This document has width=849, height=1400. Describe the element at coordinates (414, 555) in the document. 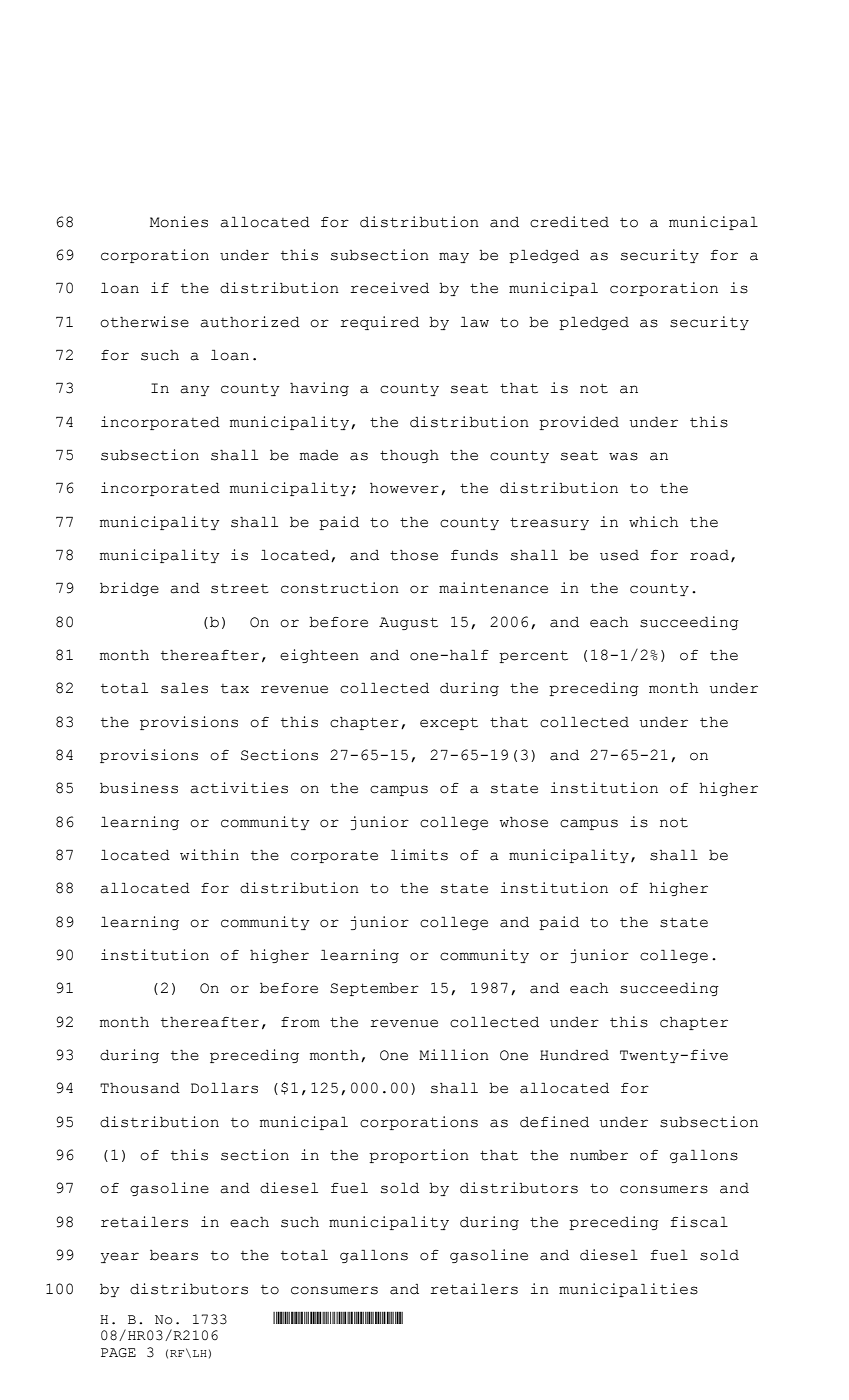

I see `those` at that location.
